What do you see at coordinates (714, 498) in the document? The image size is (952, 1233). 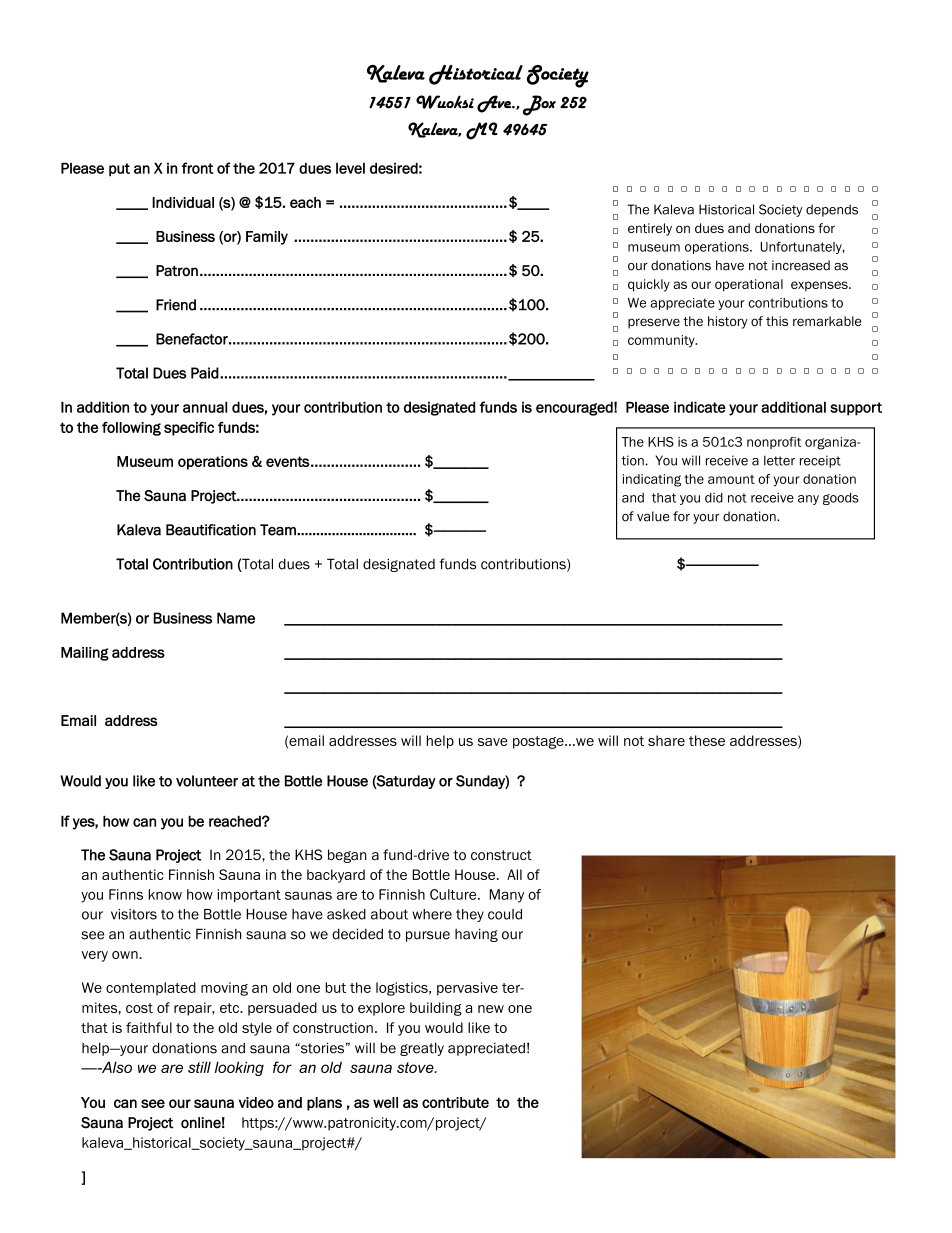 I see `did` at bounding box center [714, 498].
